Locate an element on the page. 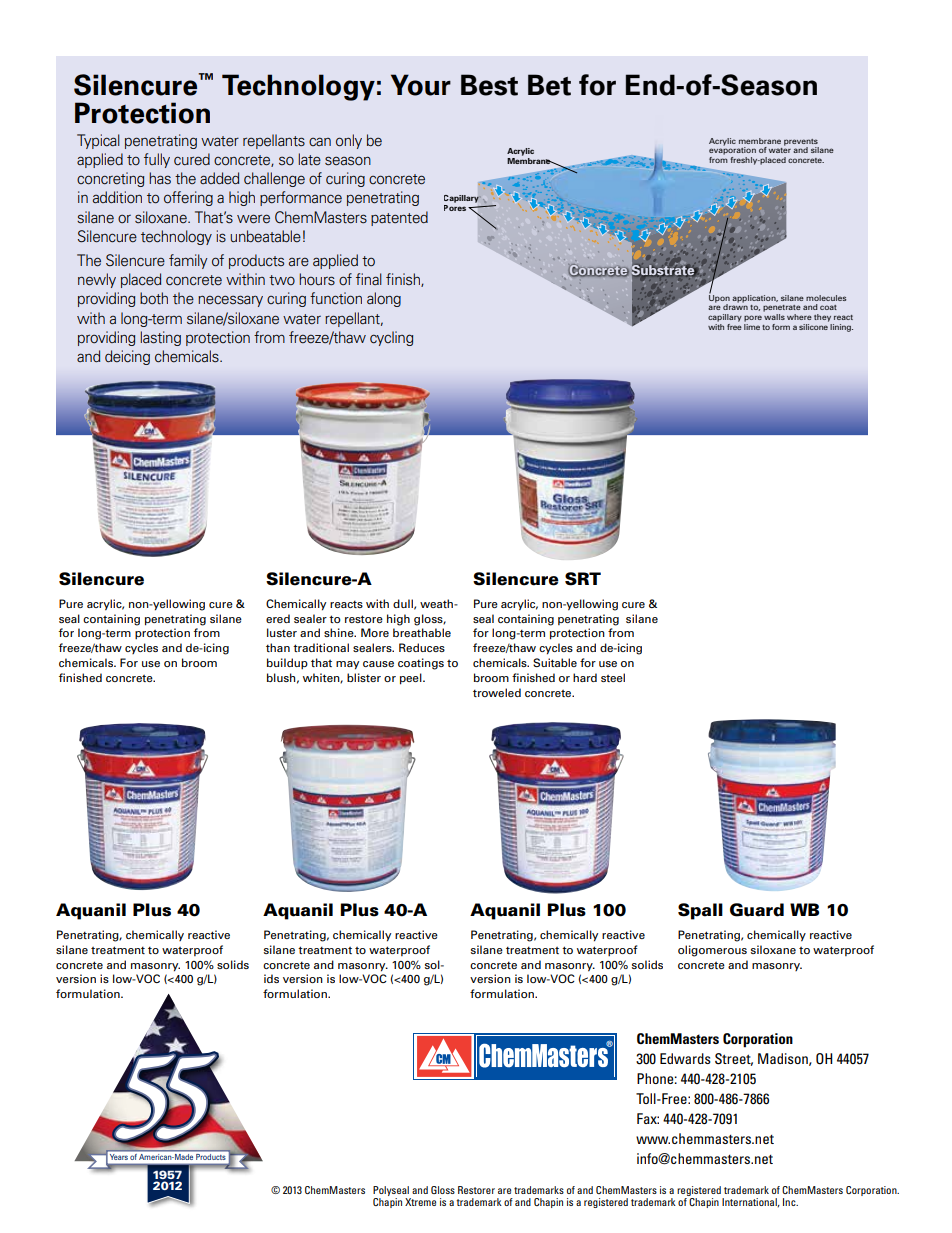 This image has height=1233, width=952. Edwards is located at coordinates (685, 1058).
